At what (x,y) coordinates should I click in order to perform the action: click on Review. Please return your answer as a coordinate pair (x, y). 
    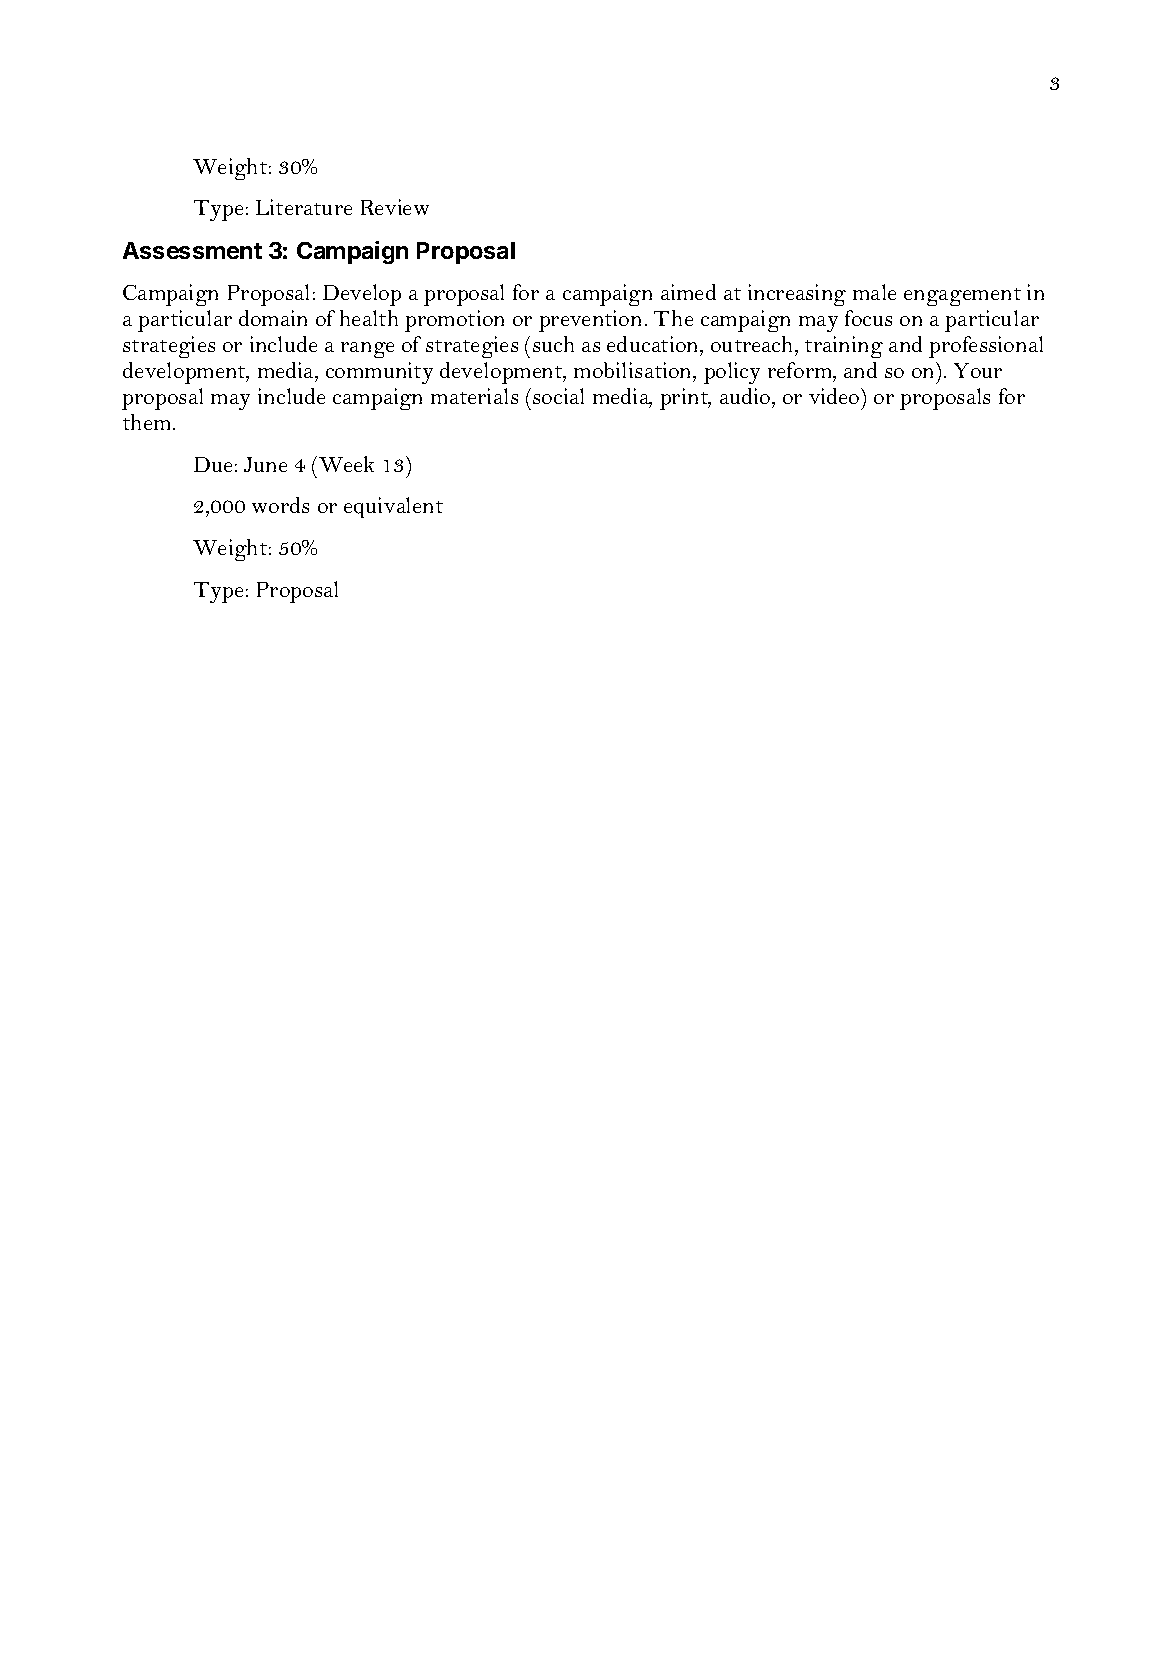
    Looking at the image, I should click on (395, 207).
